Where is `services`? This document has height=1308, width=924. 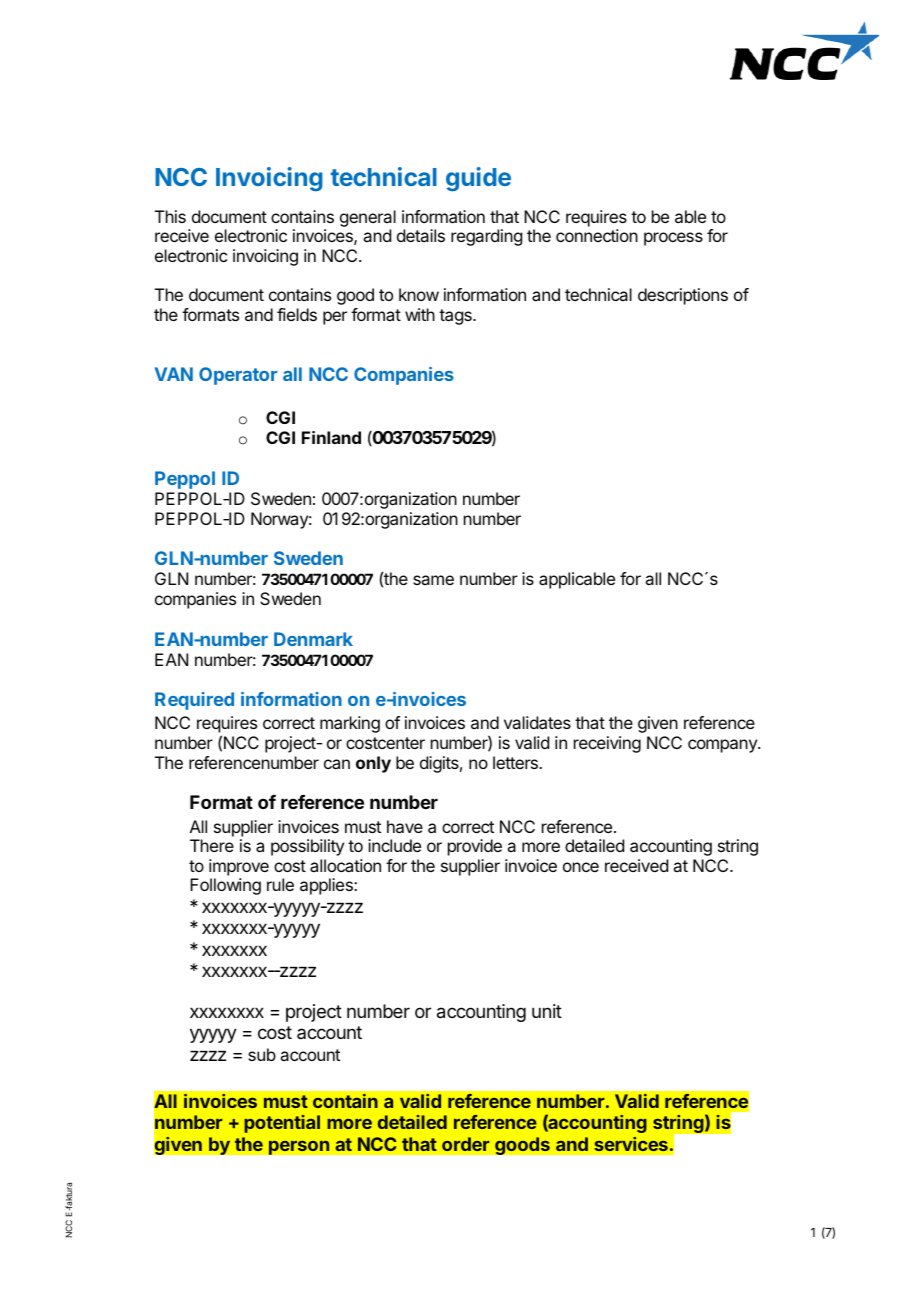 services is located at coordinates (631, 1144).
